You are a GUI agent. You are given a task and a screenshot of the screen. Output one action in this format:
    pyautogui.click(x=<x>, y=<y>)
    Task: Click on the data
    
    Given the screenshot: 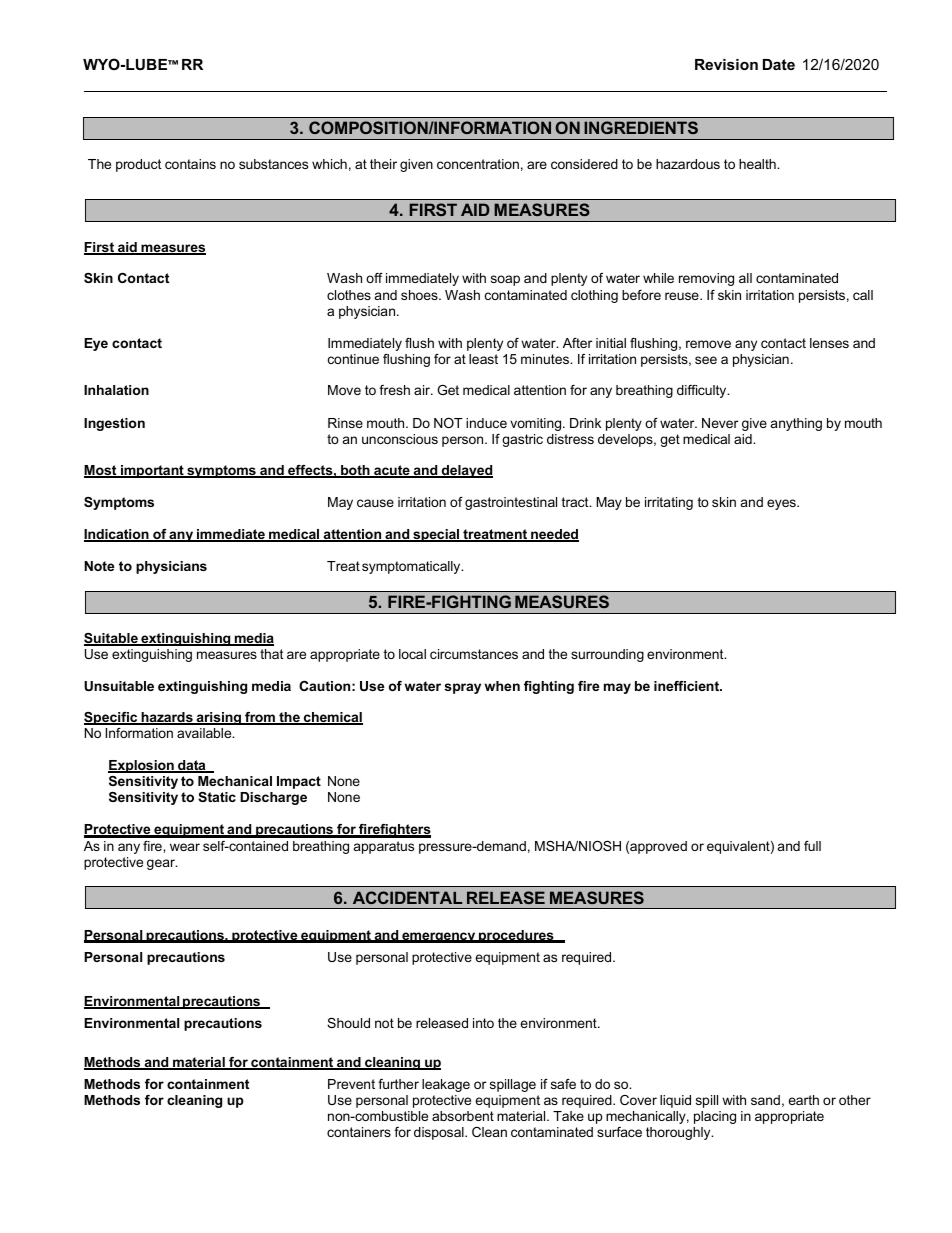 What is the action you would take?
    pyautogui.click(x=192, y=766)
